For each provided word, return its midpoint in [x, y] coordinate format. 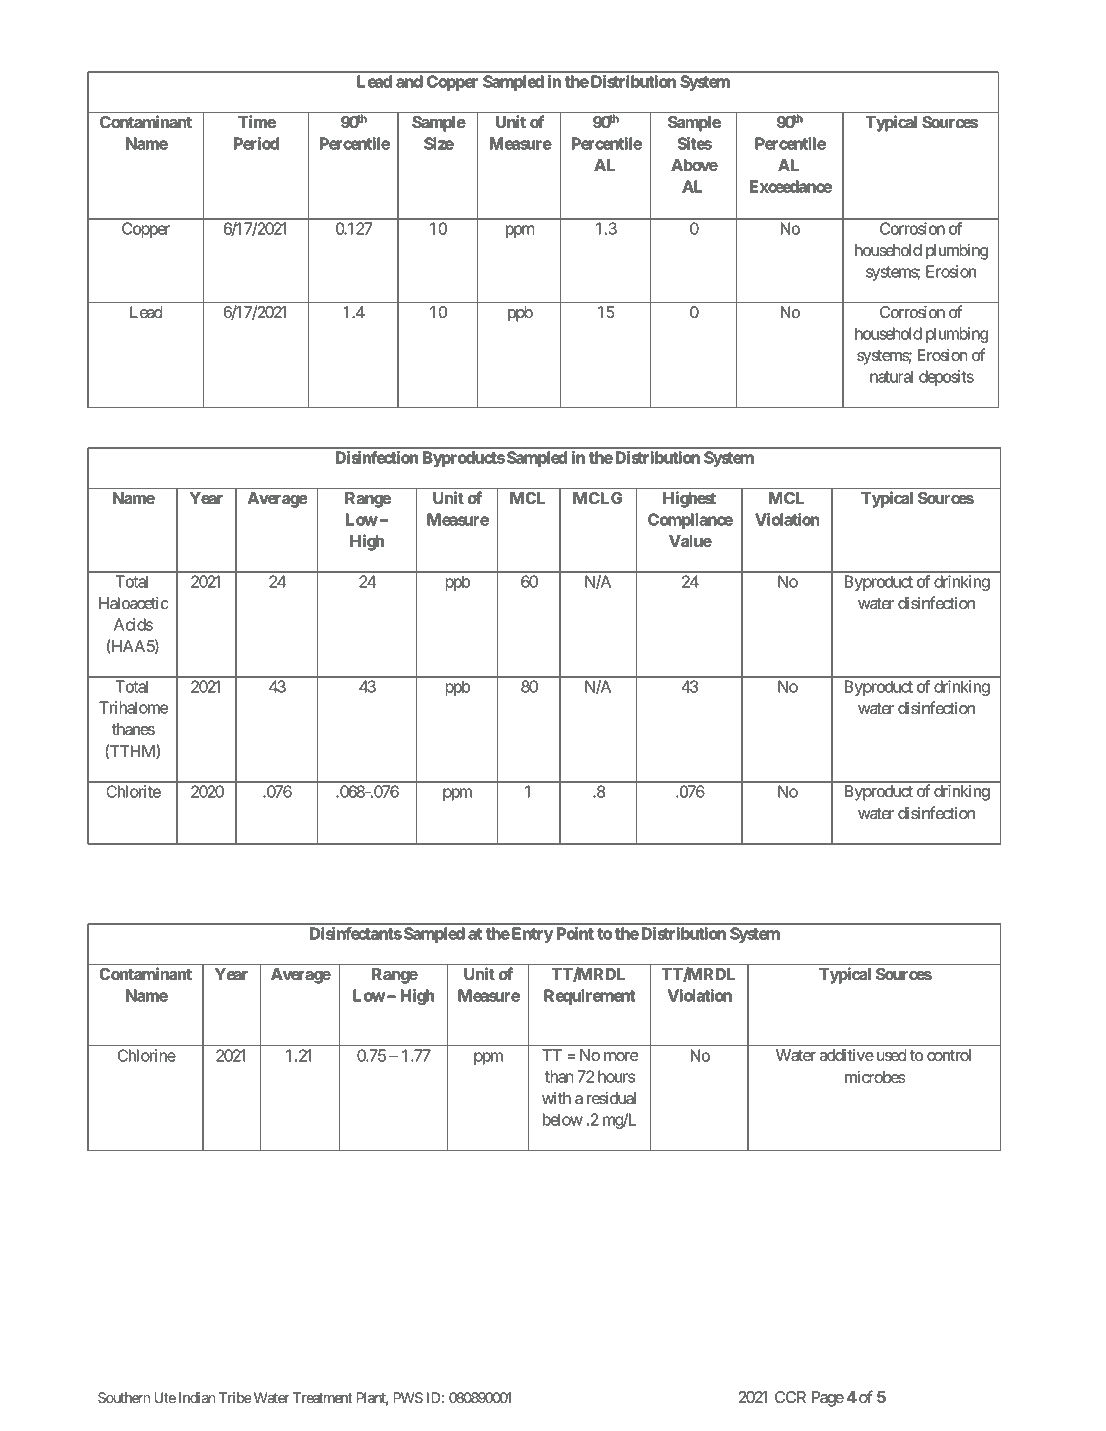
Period [256, 143]
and [409, 81]
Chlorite [133, 791]
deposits [946, 378]
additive [847, 1055]
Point [575, 933]
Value [690, 541]
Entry [531, 935]
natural [891, 376]
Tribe [235, 1397]
